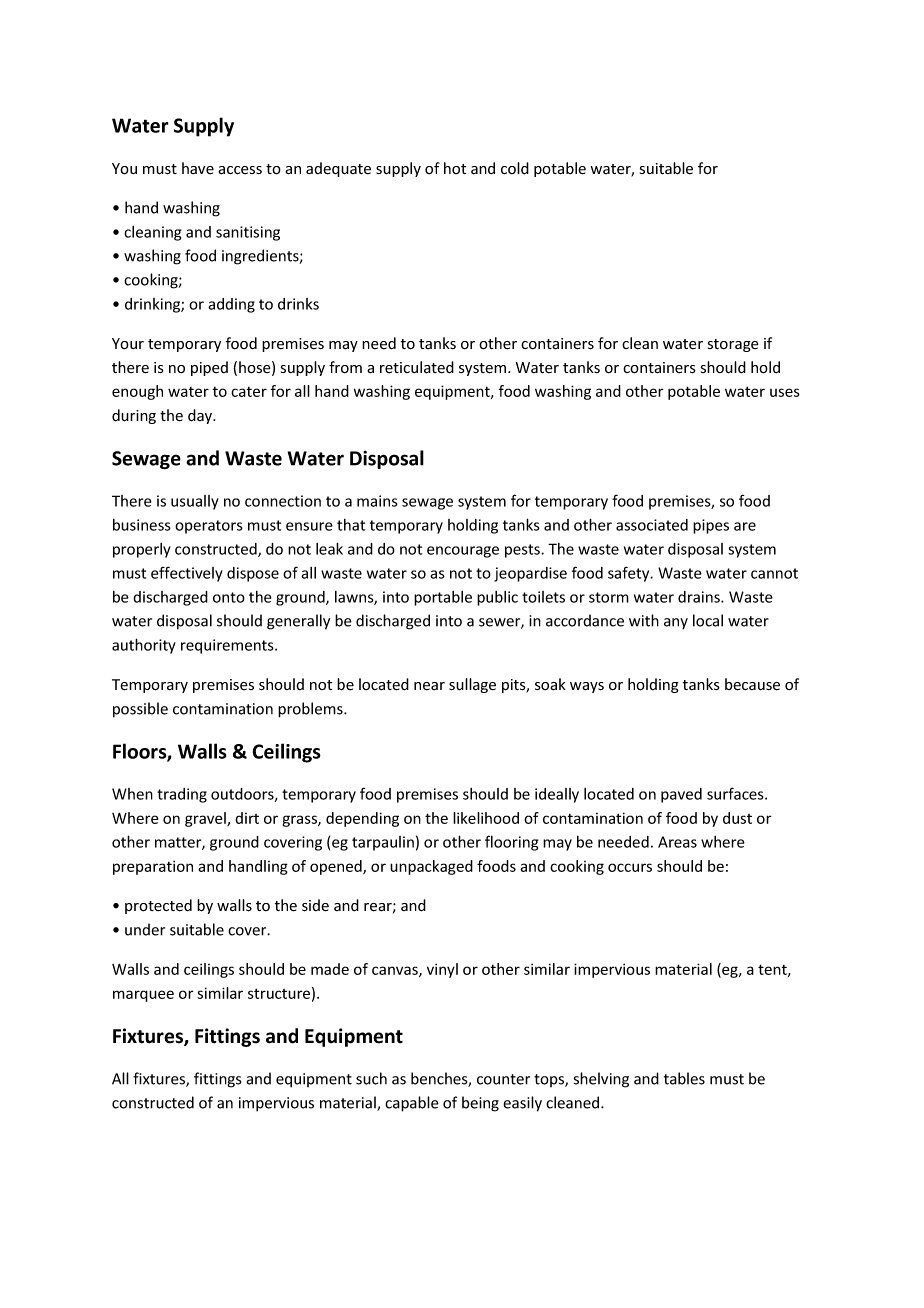  What do you see at coordinates (515, 168) in the image?
I see `cold` at bounding box center [515, 168].
